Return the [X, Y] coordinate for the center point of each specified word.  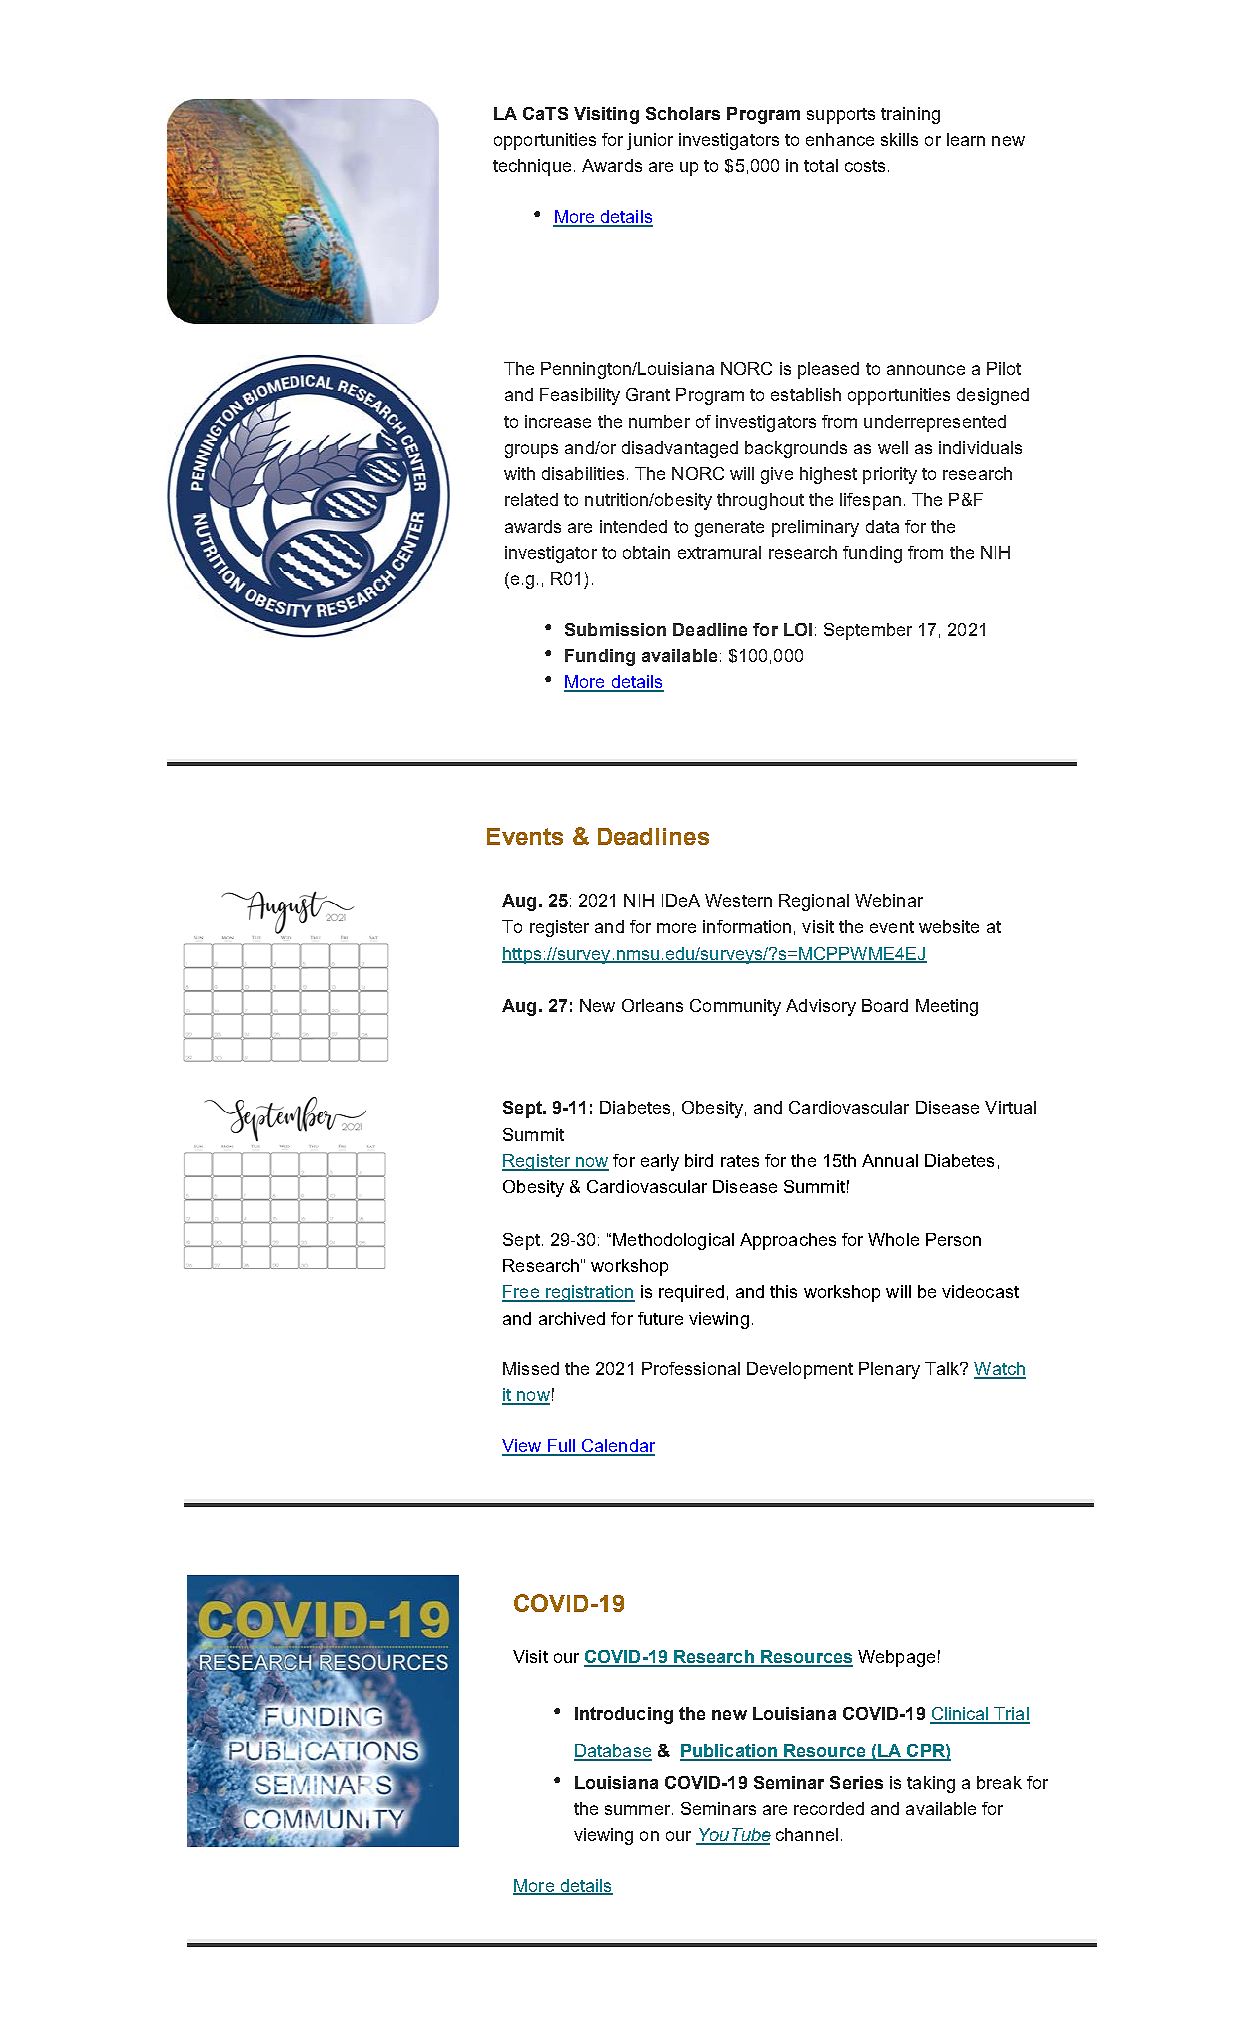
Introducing [624, 1715]
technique [532, 167]
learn [966, 139]
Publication [729, 1752]
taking [931, 1784]
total [821, 165]
